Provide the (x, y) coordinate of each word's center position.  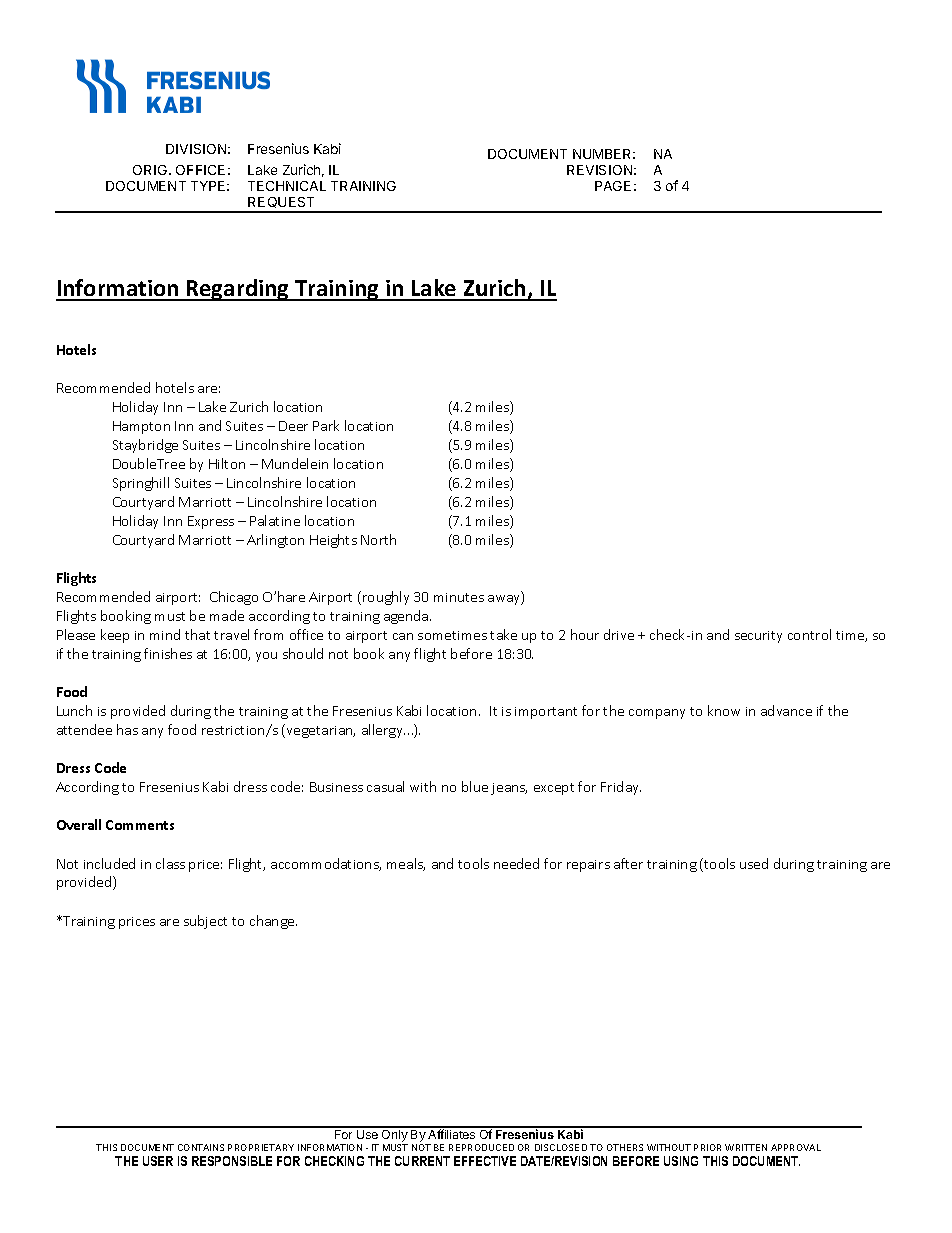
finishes (168, 653)
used (754, 863)
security (758, 637)
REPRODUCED (481, 1147)
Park (326, 425)
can (403, 636)
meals (406, 864)
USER (158, 1161)
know (724, 710)
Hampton (141, 427)
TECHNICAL (287, 186)
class (170, 863)
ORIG (151, 170)
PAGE (613, 186)
